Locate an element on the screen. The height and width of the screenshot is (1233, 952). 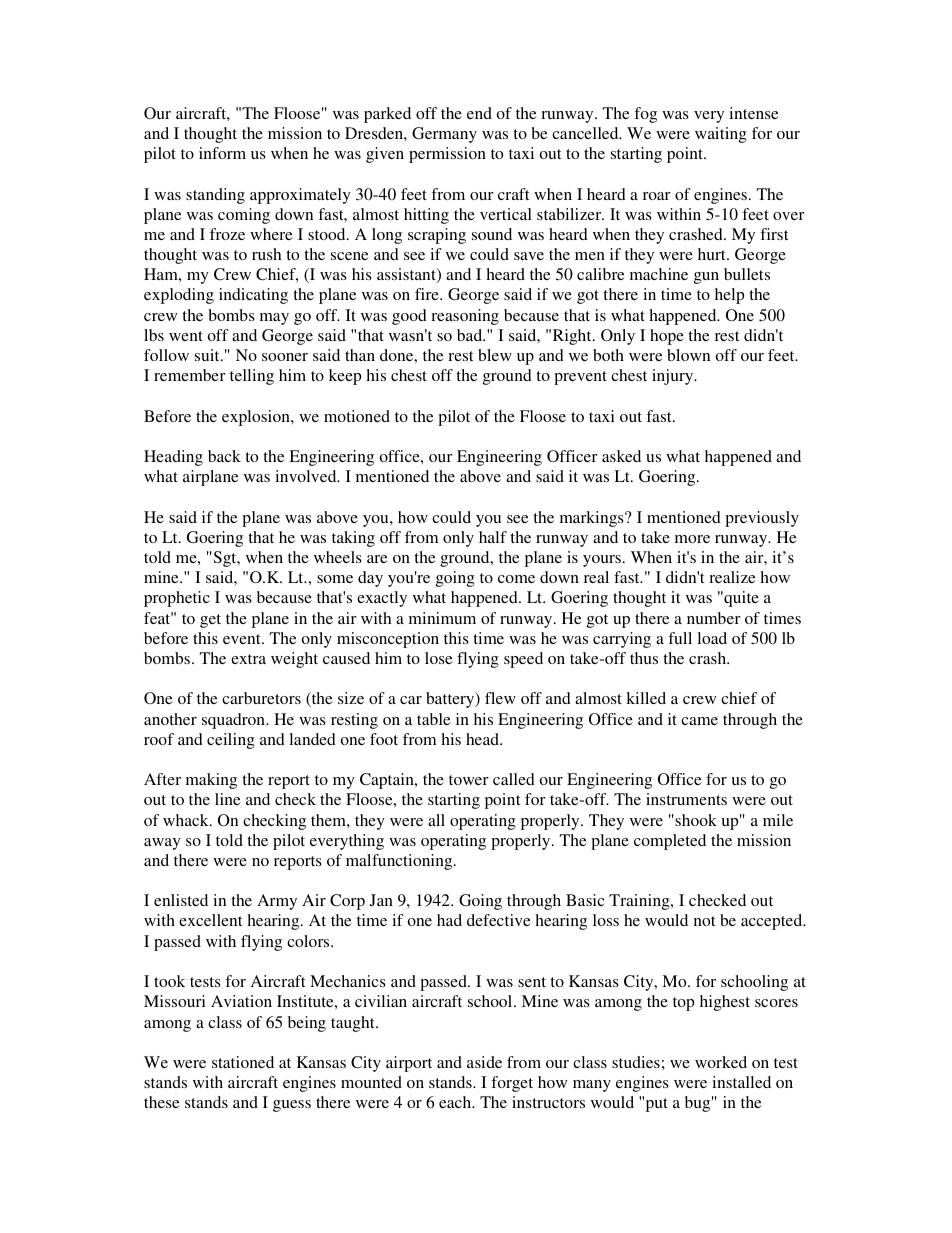
inform is located at coordinates (222, 153).
